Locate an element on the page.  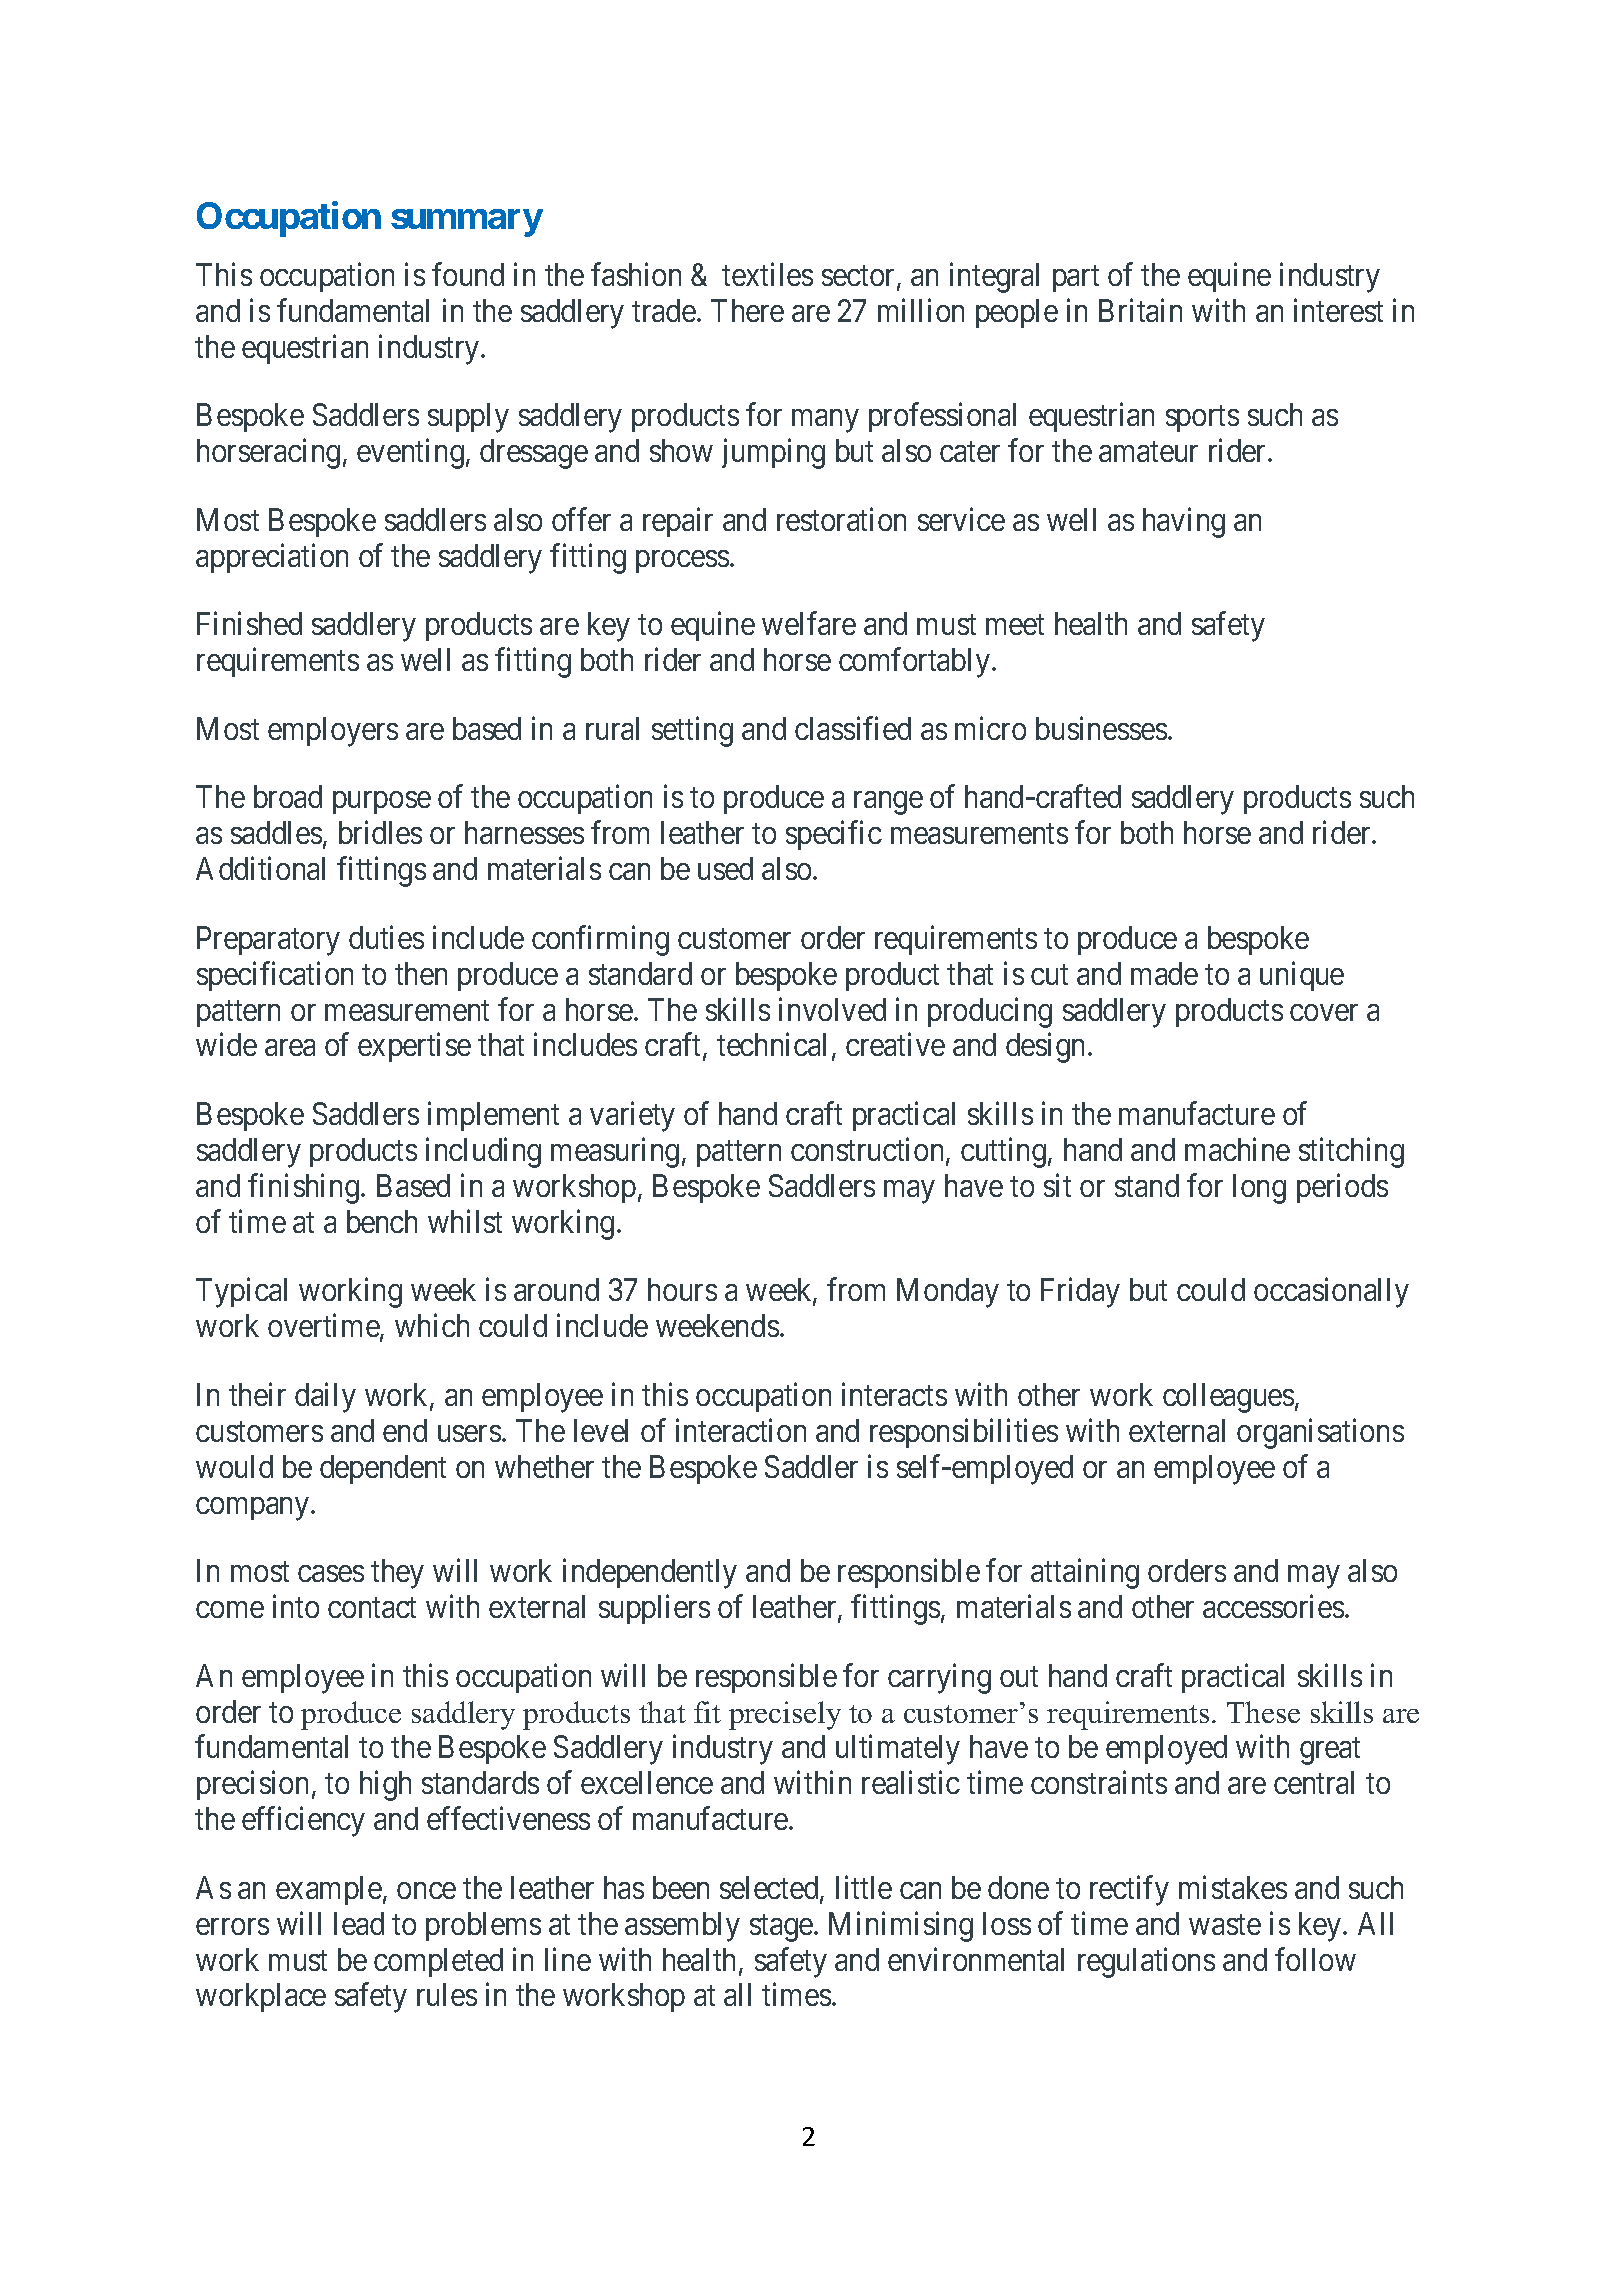
waste is located at coordinates (1225, 1925).
